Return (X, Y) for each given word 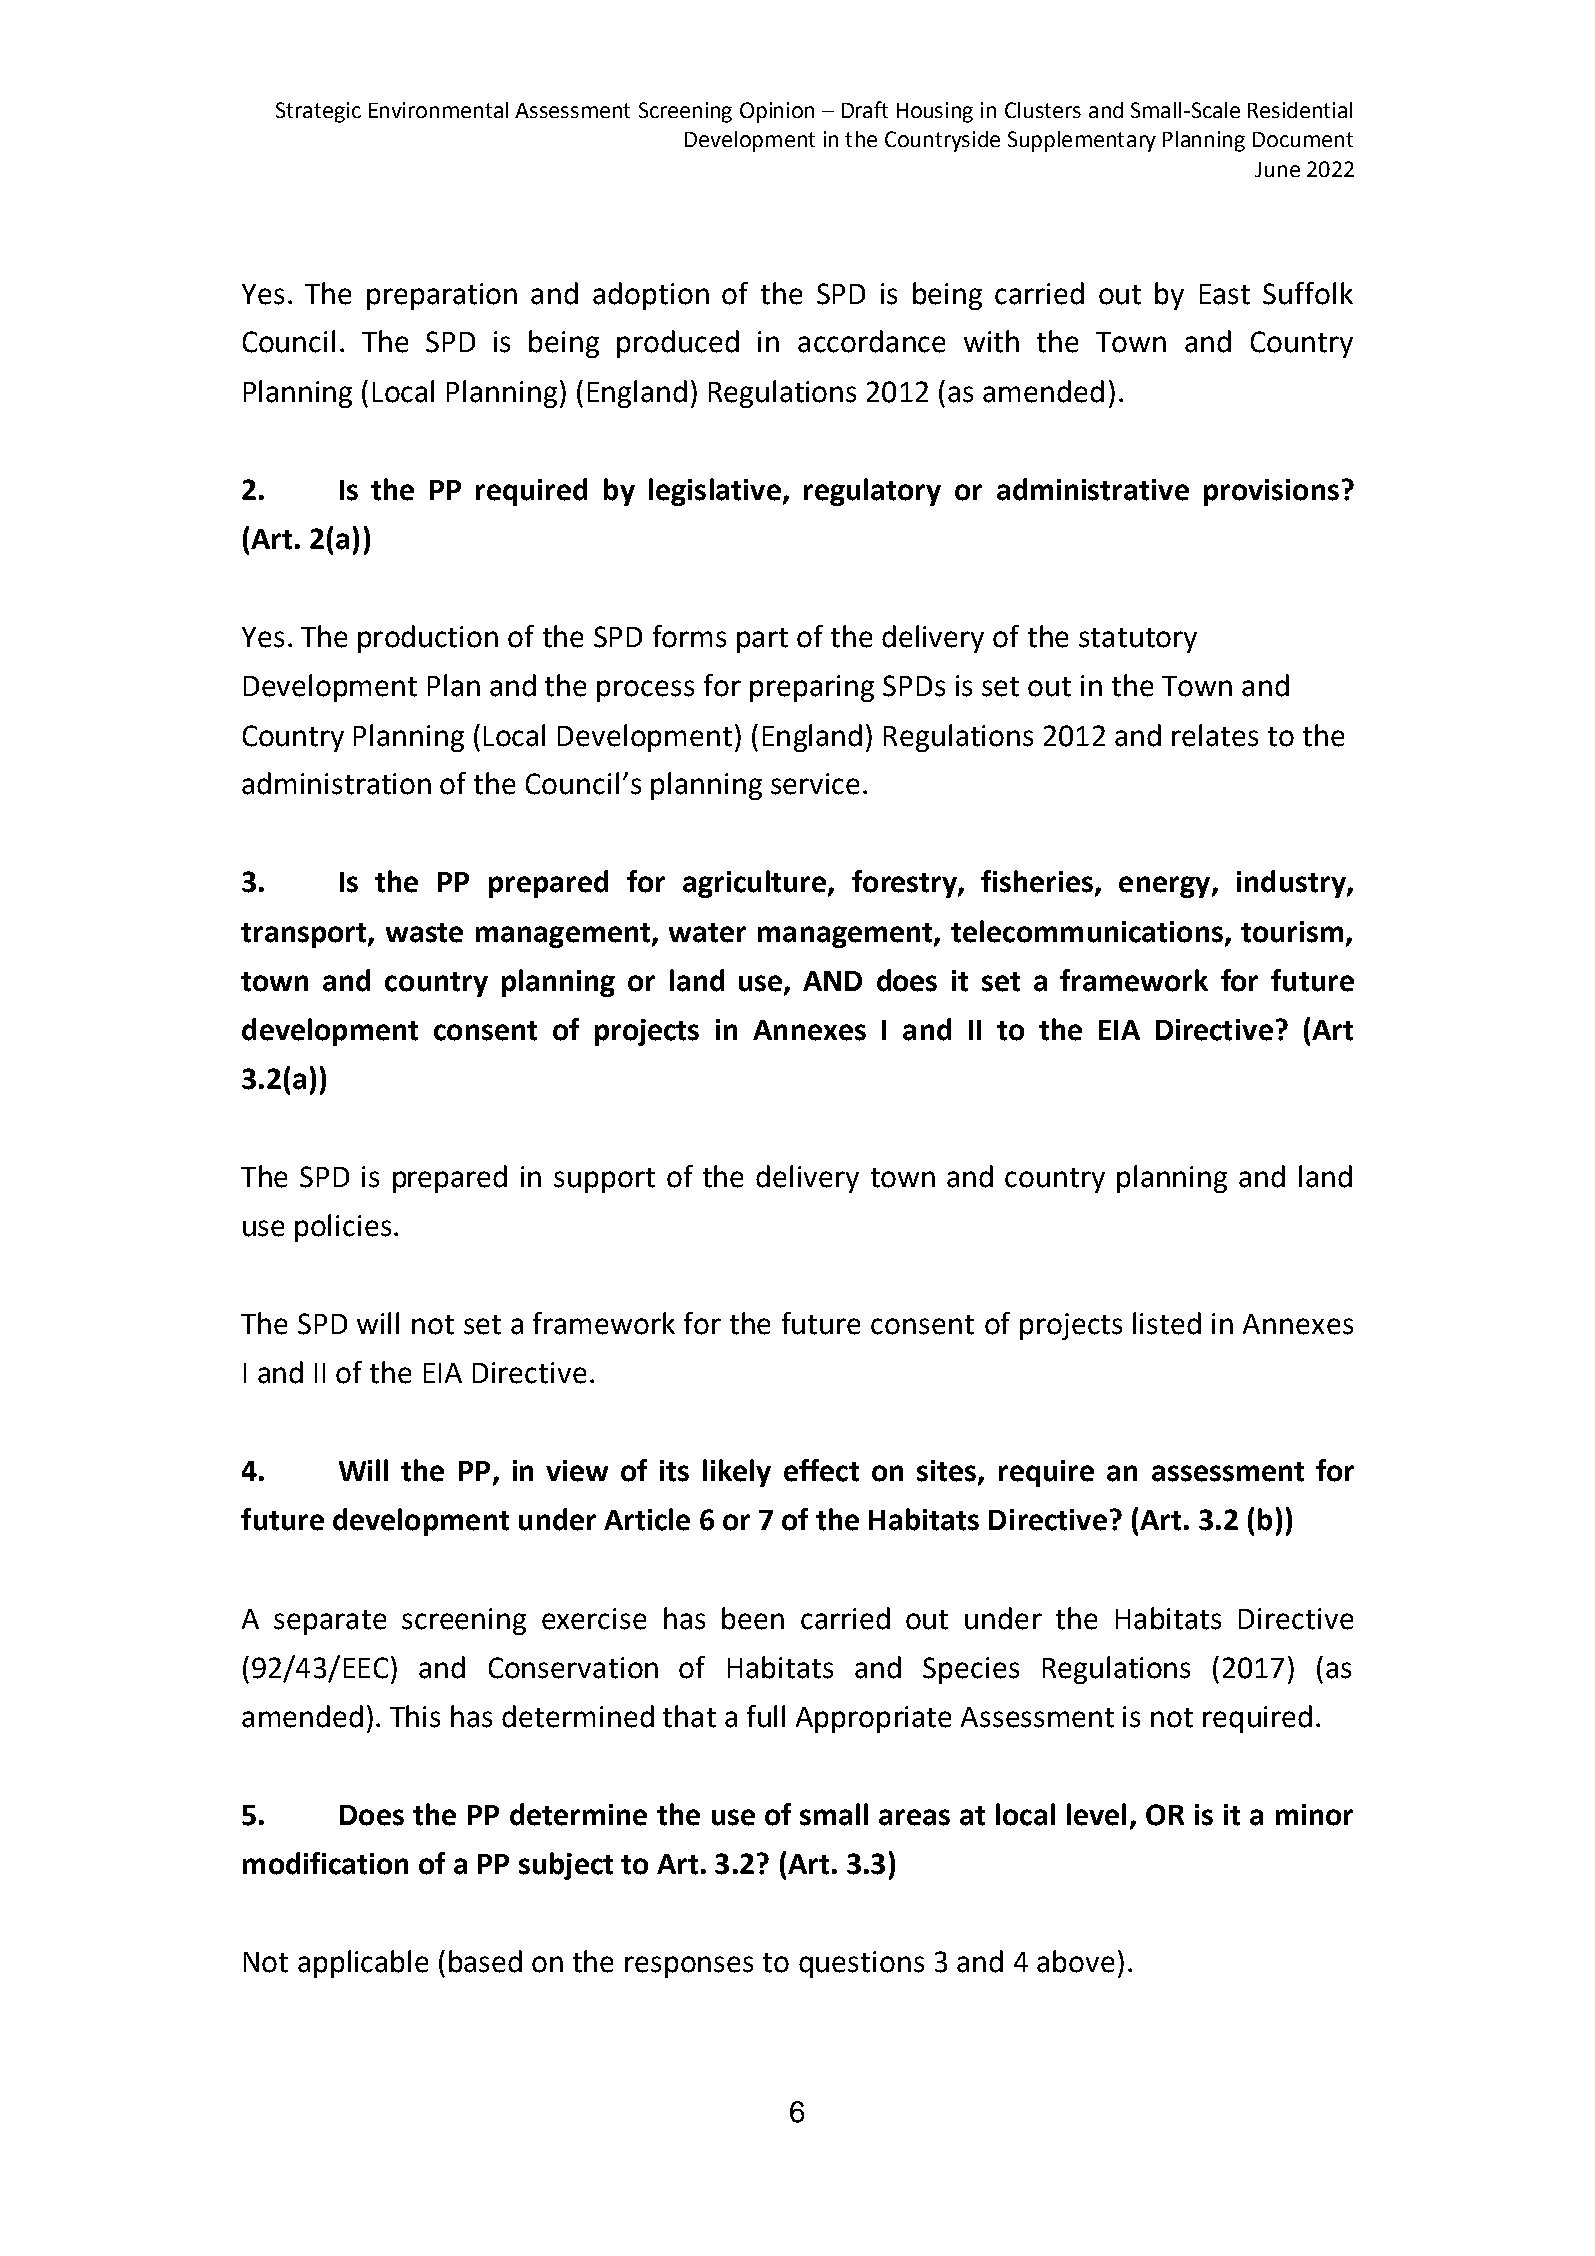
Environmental (438, 110)
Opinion (777, 112)
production (428, 639)
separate (330, 1622)
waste (424, 933)
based (485, 1961)
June (1277, 169)
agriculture (756, 884)
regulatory (872, 492)
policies (343, 1228)
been (753, 1618)
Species (971, 1670)
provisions (1271, 492)
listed (1167, 1323)
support (604, 1180)
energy (1164, 887)
